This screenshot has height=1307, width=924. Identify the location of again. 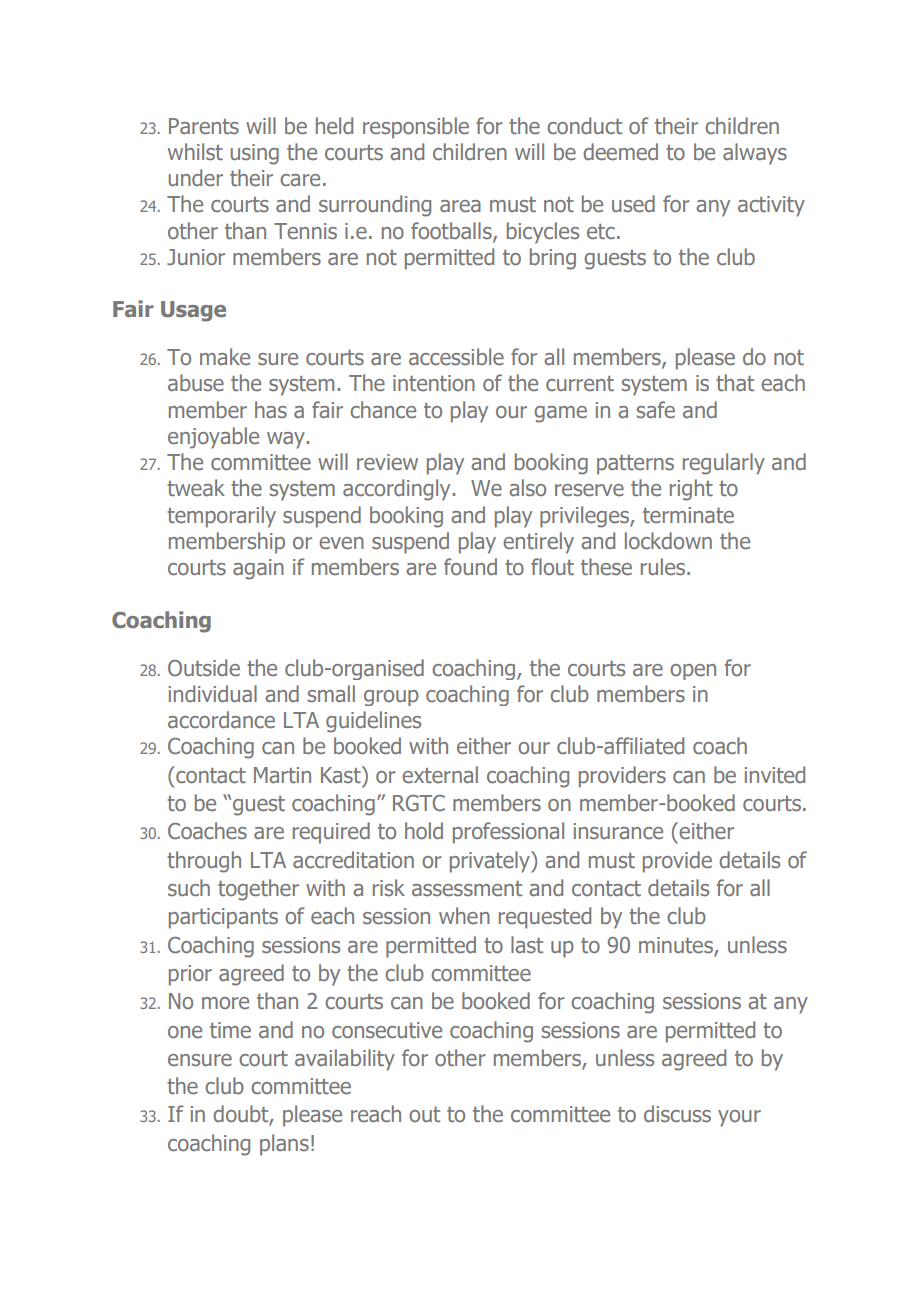
(258, 569).
